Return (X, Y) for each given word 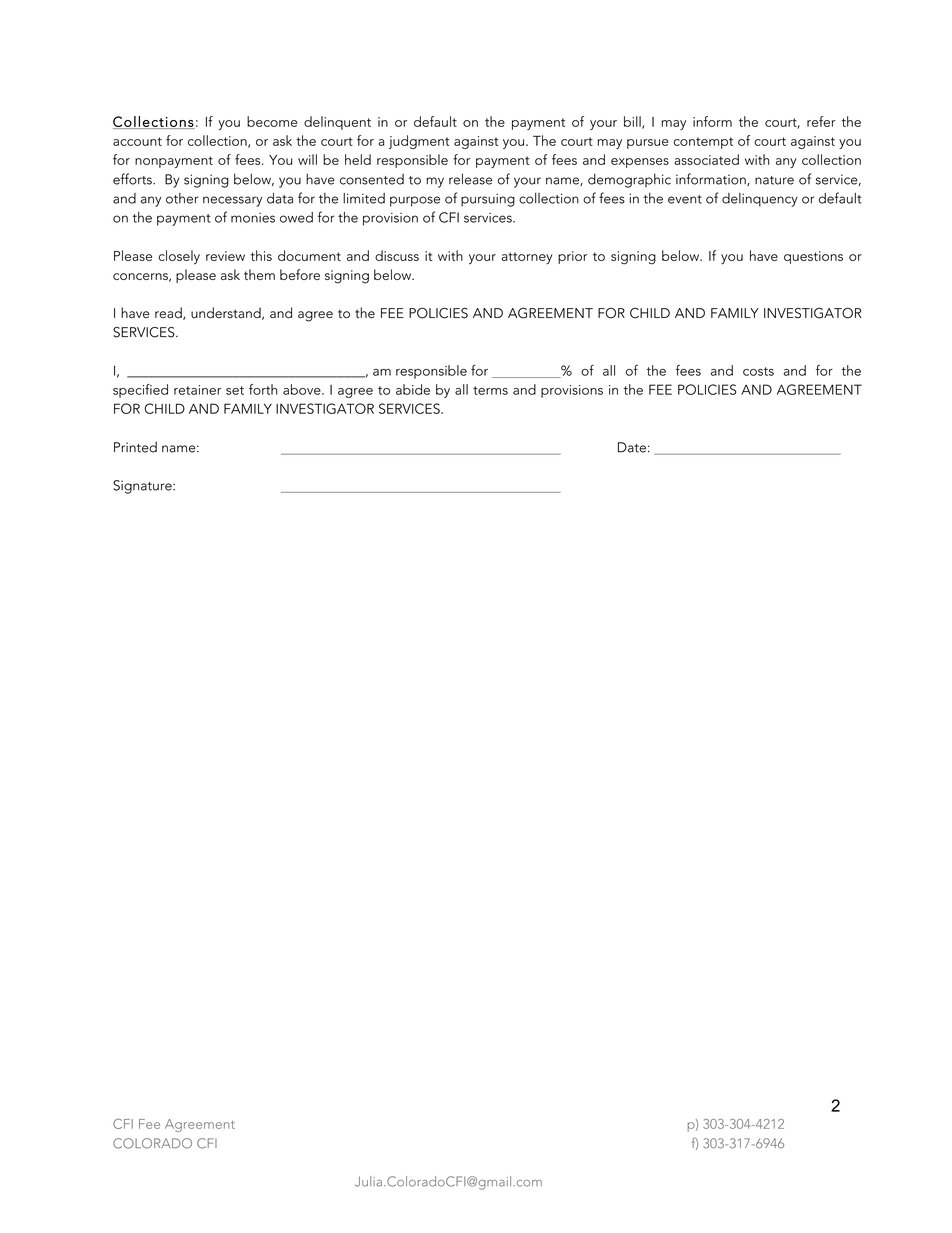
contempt (703, 143)
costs (758, 371)
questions (813, 257)
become (272, 121)
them (259, 274)
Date (632, 447)
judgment (419, 142)
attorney (527, 258)
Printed (135, 447)
